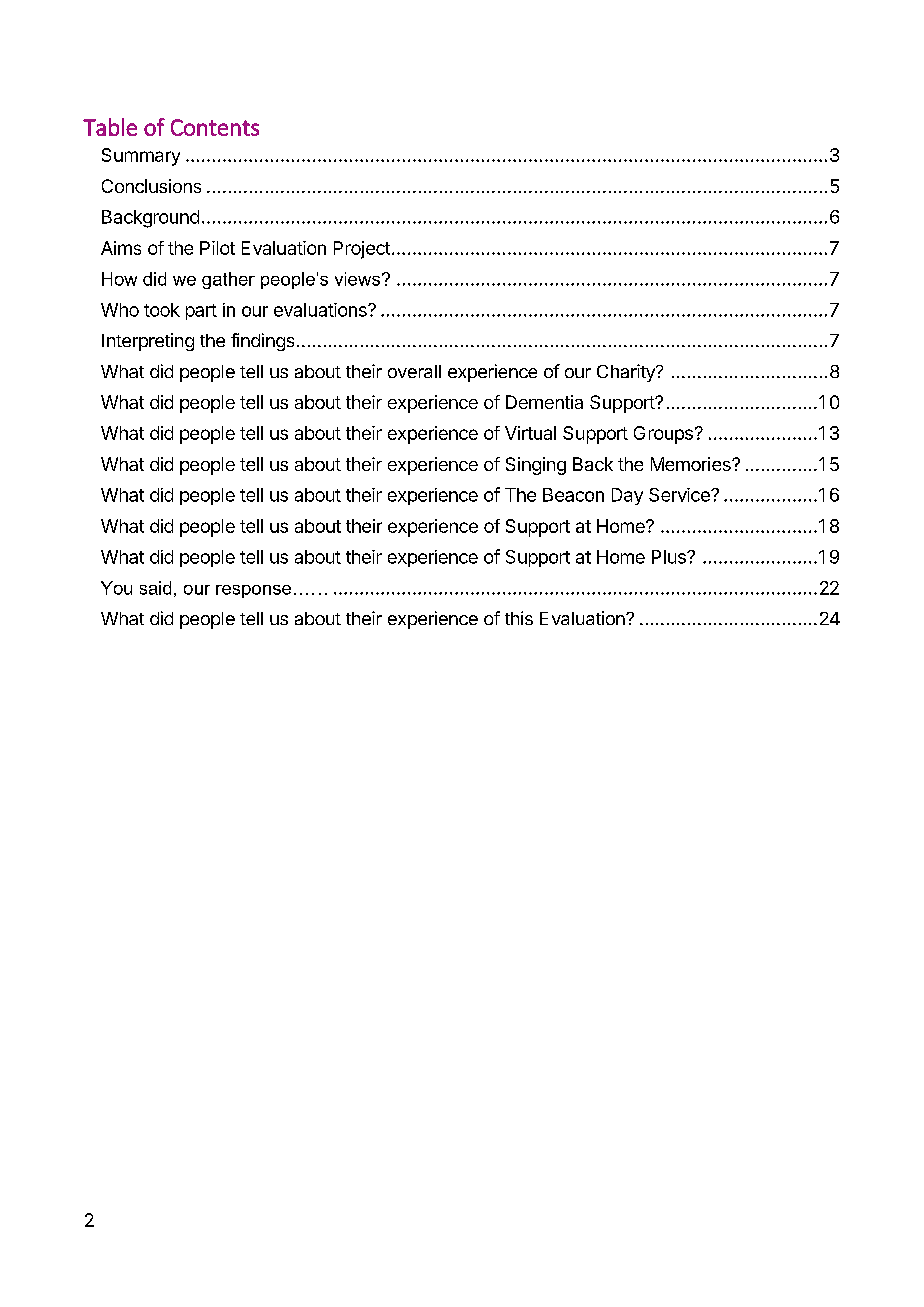 Image resolution: width=924 pixels, height=1307 pixels. Describe the element at coordinates (155, 588) in the screenshot. I see `said` at that location.
